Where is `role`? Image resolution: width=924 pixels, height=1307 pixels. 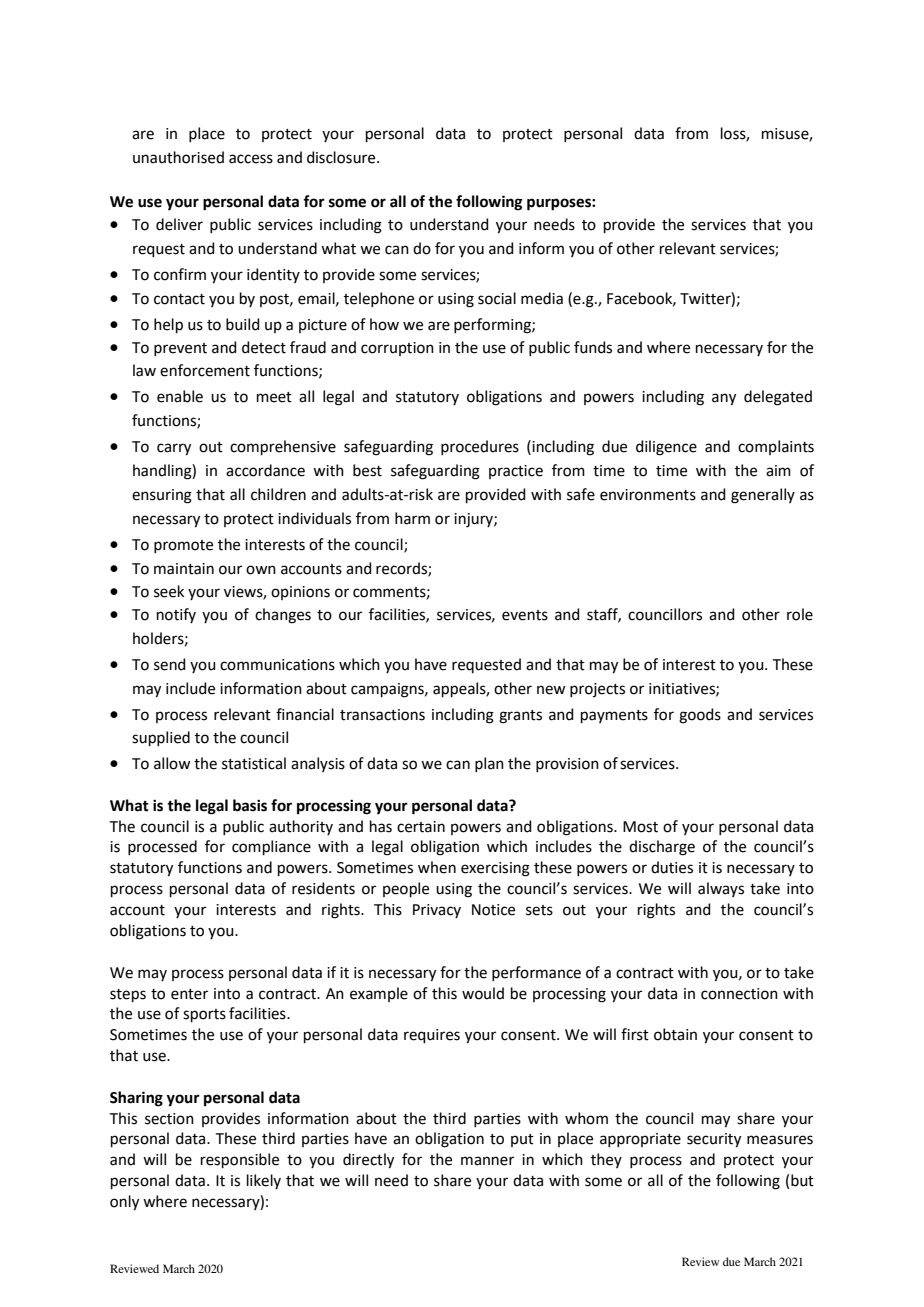 role is located at coordinates (800, 614).
